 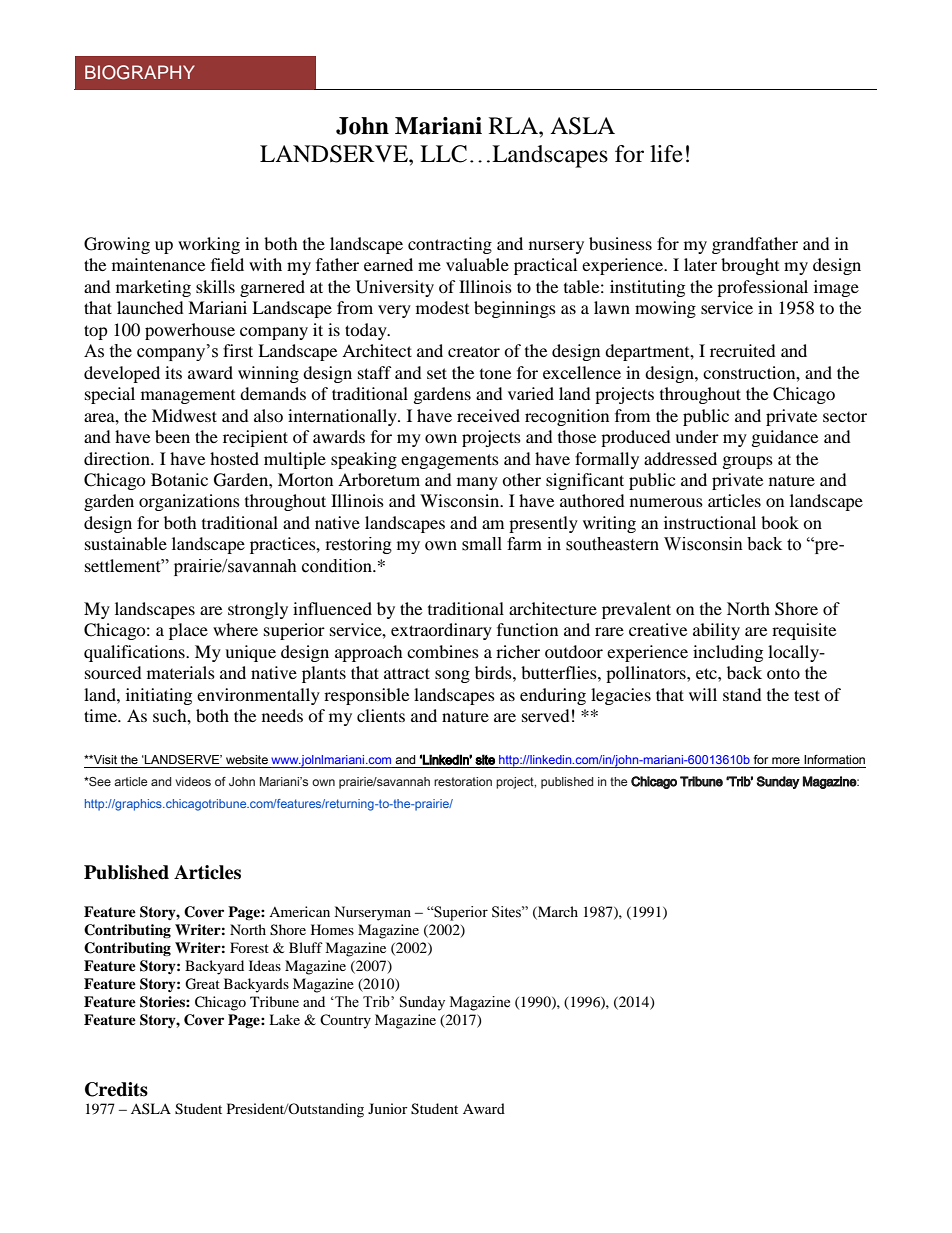 I want to click on BIOGRAPHY, so click(x=140, y=72).
